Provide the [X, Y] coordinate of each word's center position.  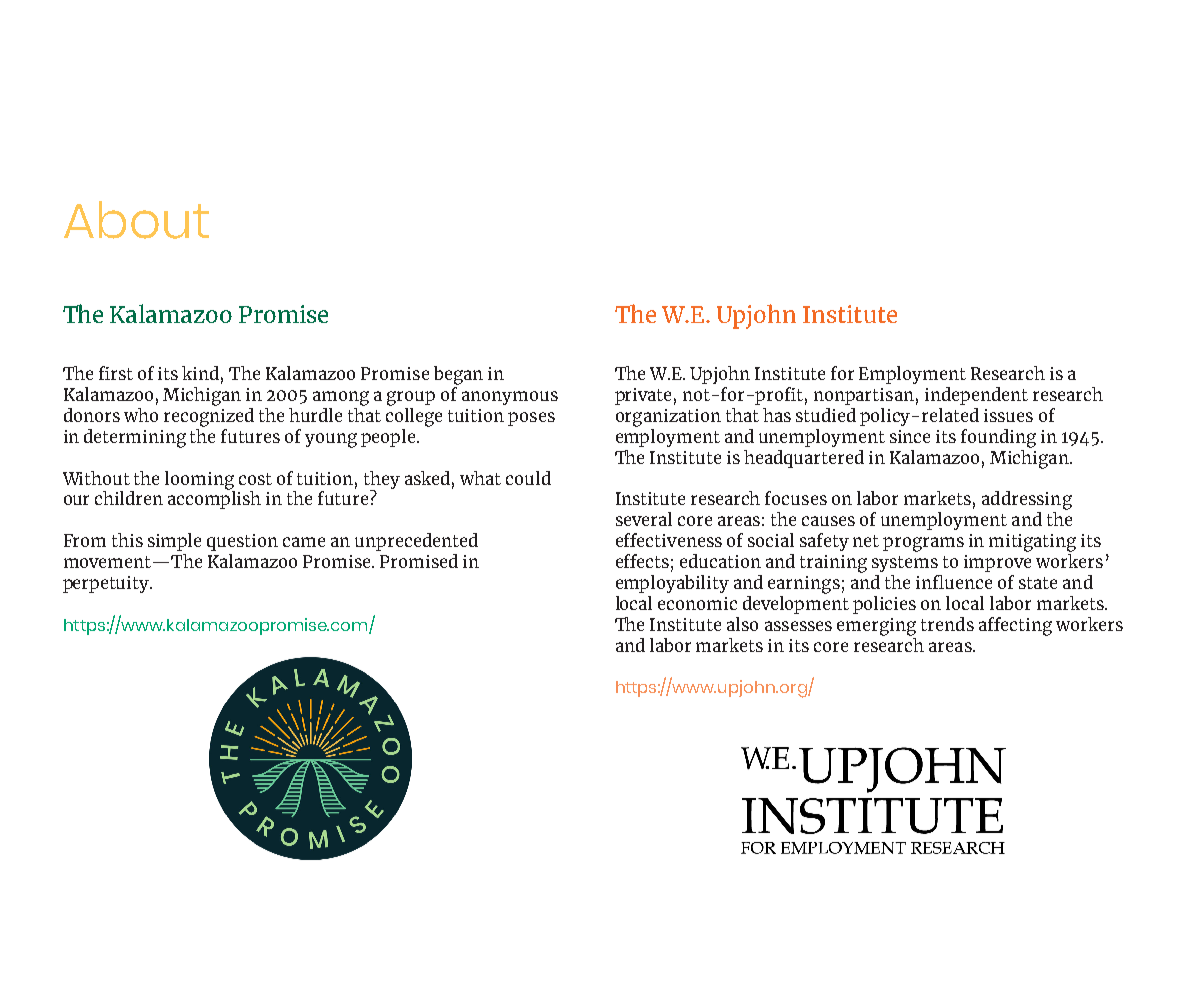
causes [828, 521]
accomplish [214, 499]
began [458, 375]
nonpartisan [864, 396]
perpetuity [107, 584]
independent [976, 396]
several [644, 519]
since [910, 436]
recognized [209, 417]
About [136, 220]
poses [531, 419]
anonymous [510, 398]
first [116, 373]
